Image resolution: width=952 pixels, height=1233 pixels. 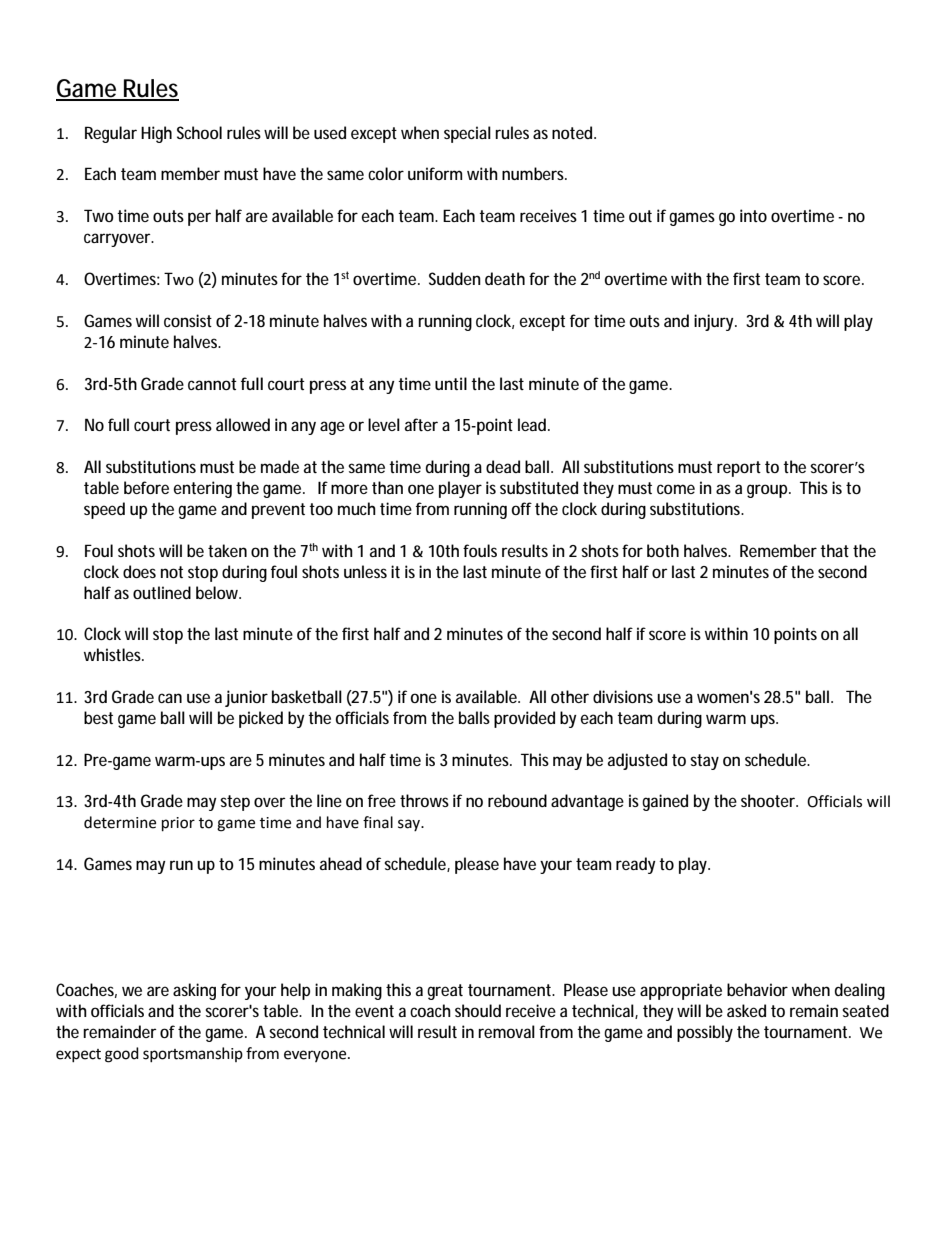 I want to click on that, so click(x=834, y=550).
